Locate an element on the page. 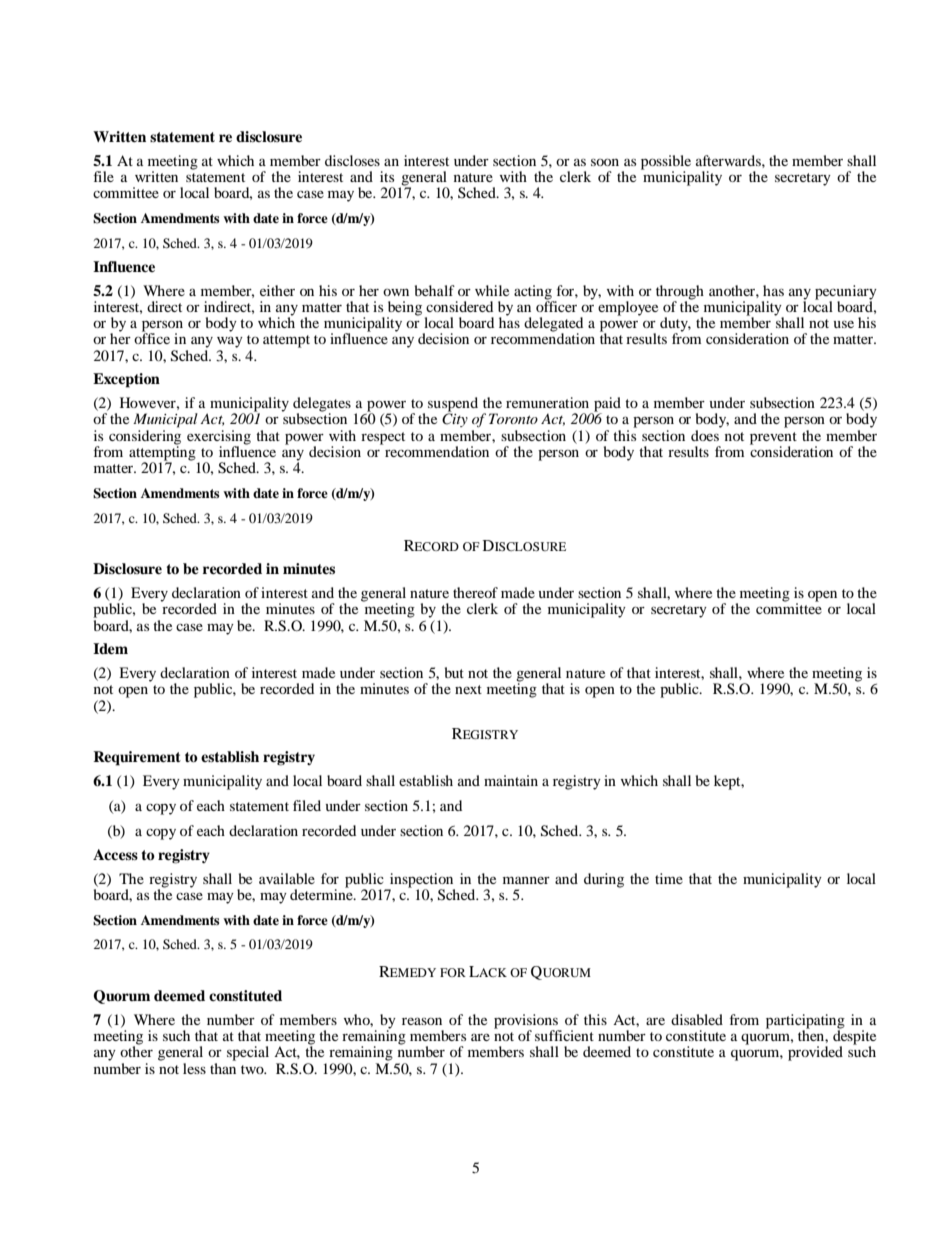 This page has height=1233, width=952. less is located at coordinates (194, 1068).
